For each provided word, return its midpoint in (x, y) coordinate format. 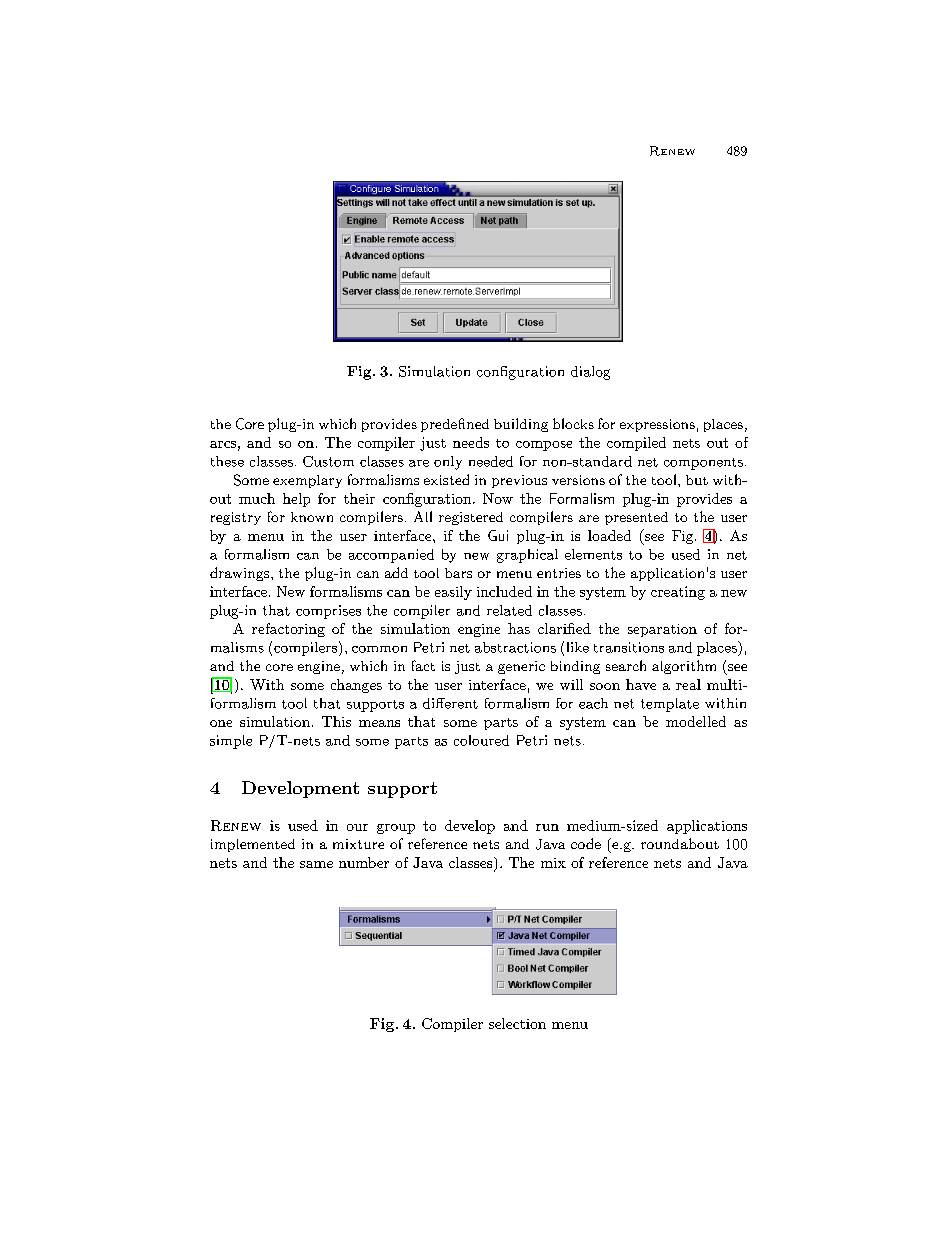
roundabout (680, 843)
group (396, 829)
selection (517, 1023)
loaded (609, 535)
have (641, 684)
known (312, 517)
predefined (455, 425)
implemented (253, 845)
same (316, 864)
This (336, 721)
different (450, 703)
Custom (328, 461)
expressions (657, 425)
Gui (498, 535)
